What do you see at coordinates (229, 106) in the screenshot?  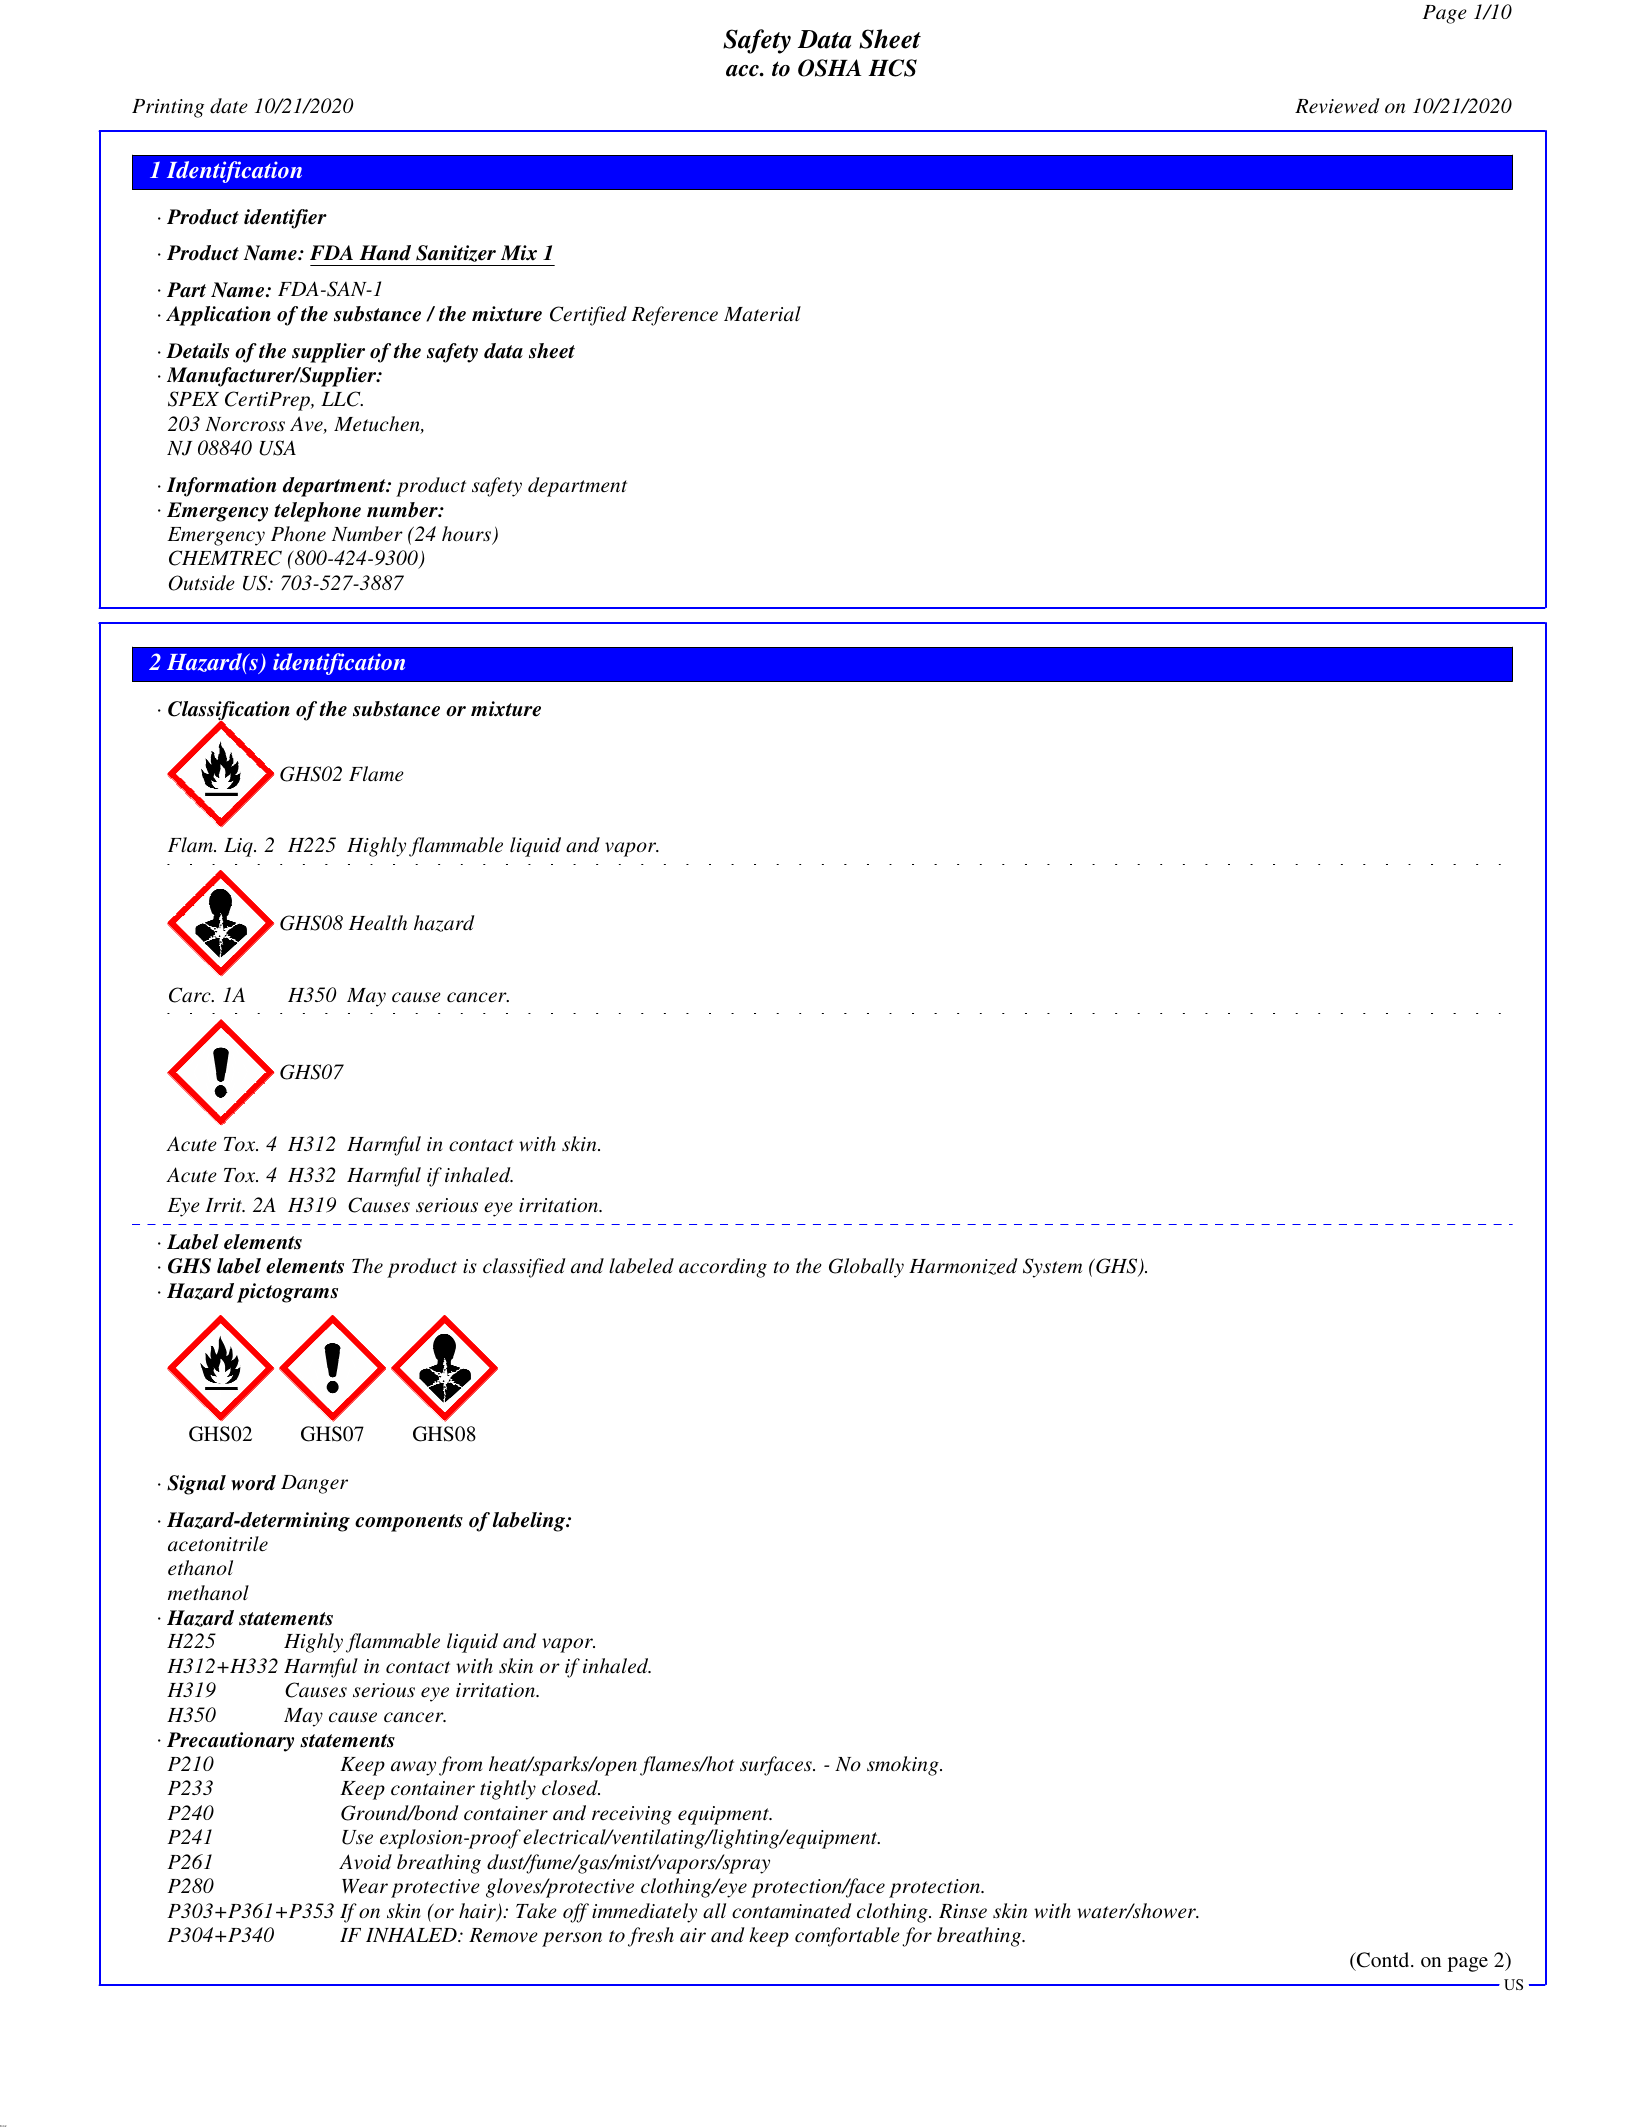 I see `date` at bounding box center [229, 106].
